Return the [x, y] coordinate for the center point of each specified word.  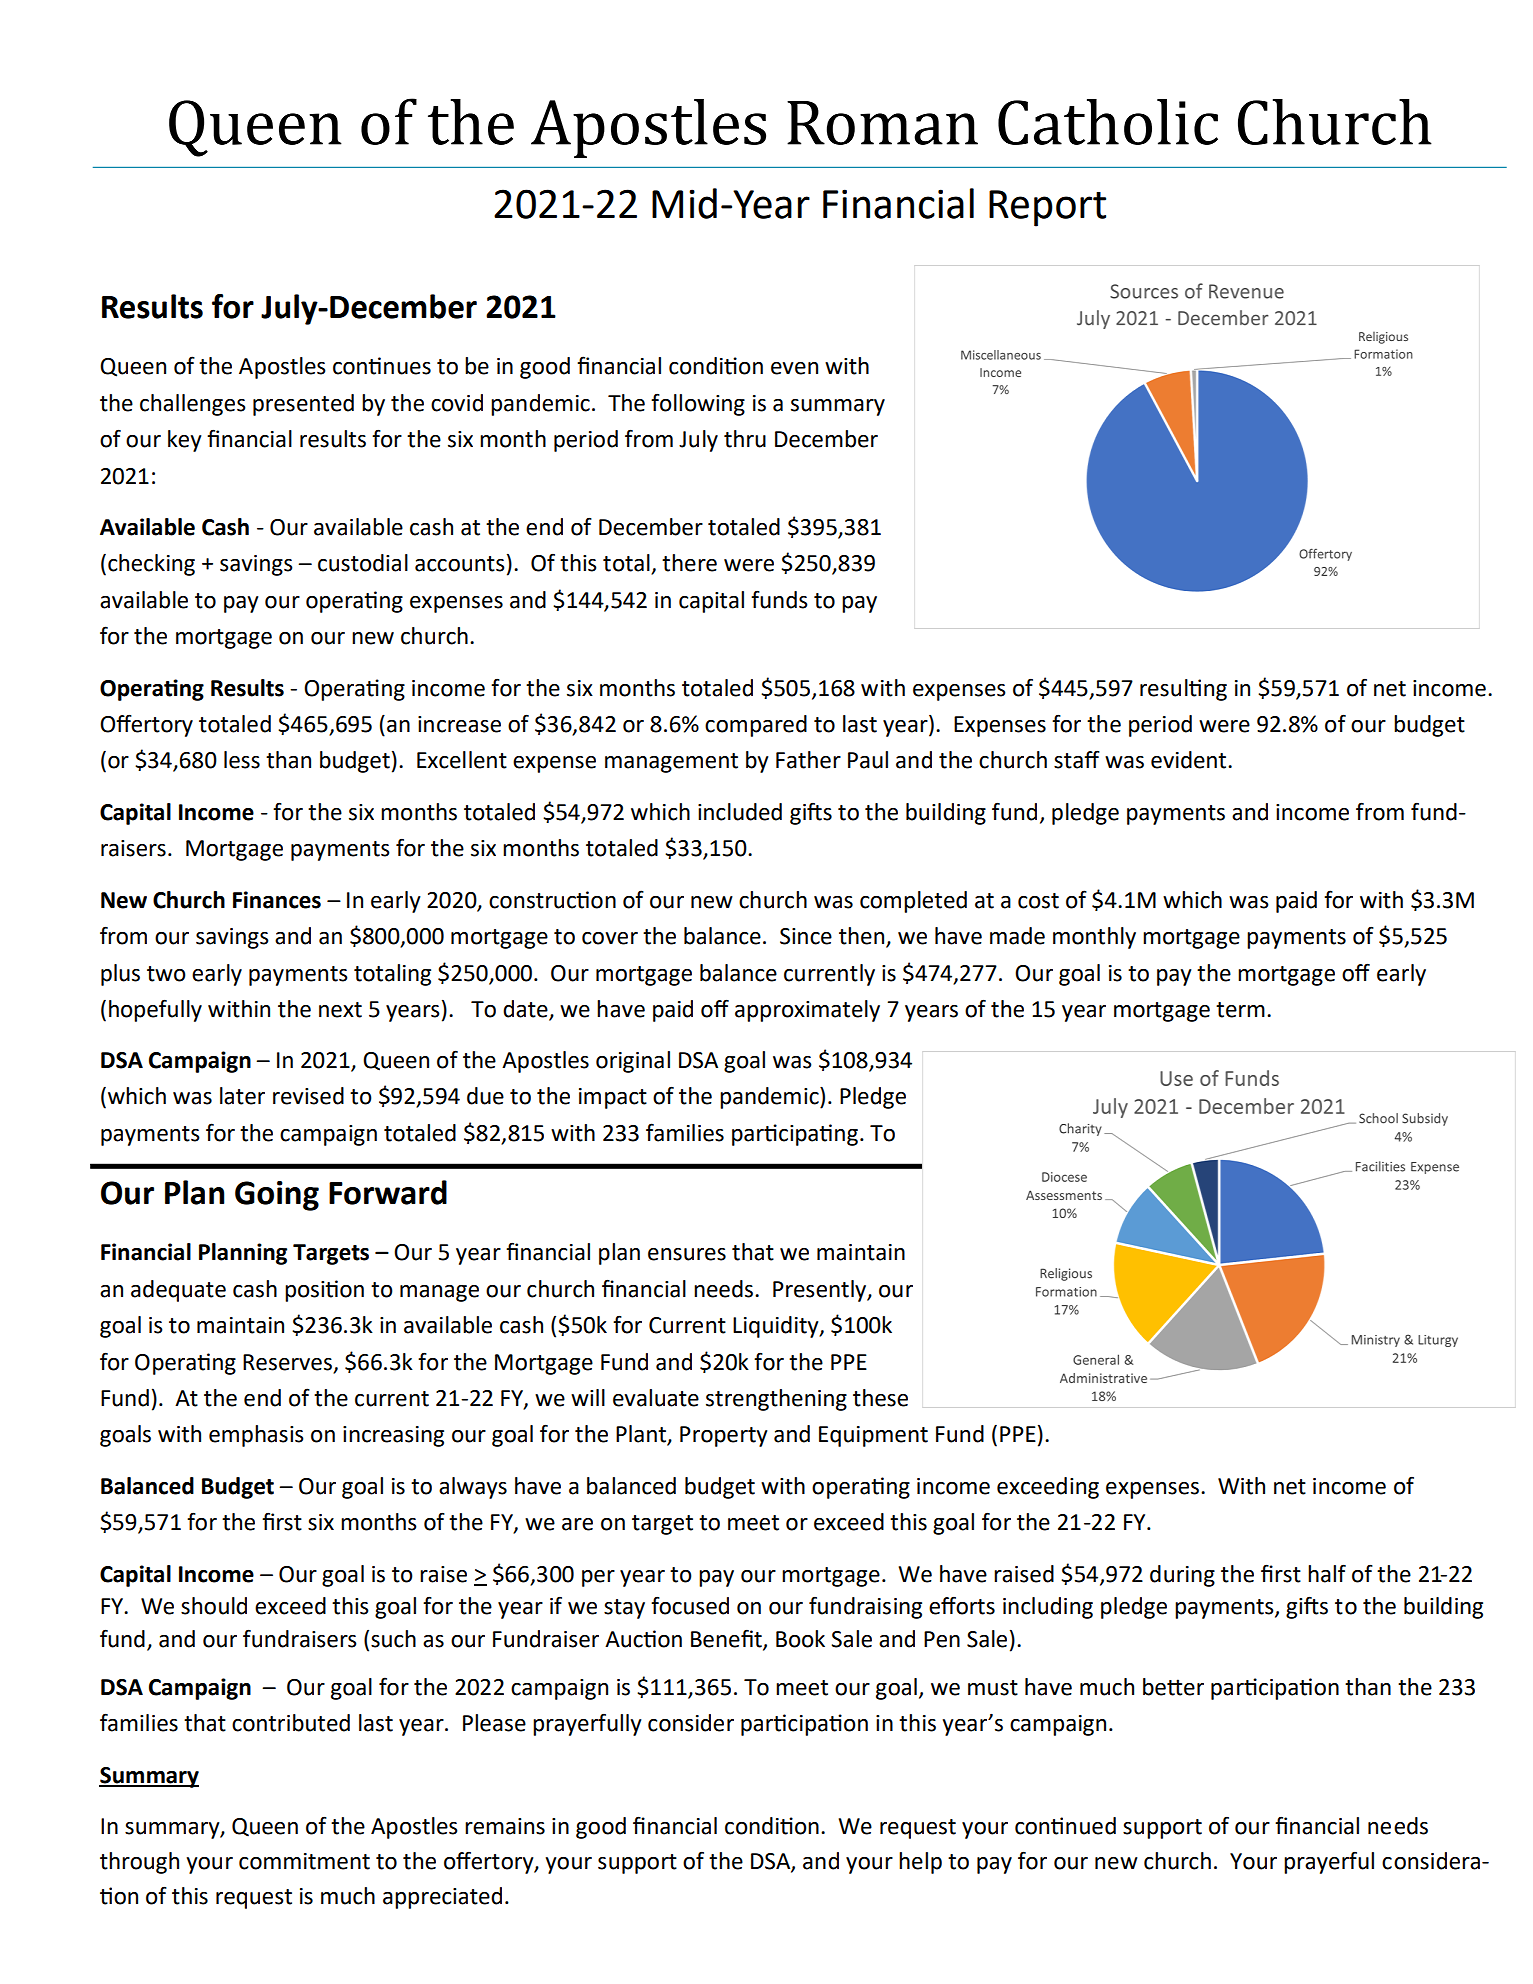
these [880, 1398]
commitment [304, 1861]
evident [1190, 760]
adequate [178, 1291]
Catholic [1108, 122]
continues [382, 366]
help [920, 1863]
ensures [687, 1254]
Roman [882, 123]
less [242, 760]
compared [756, 726]
